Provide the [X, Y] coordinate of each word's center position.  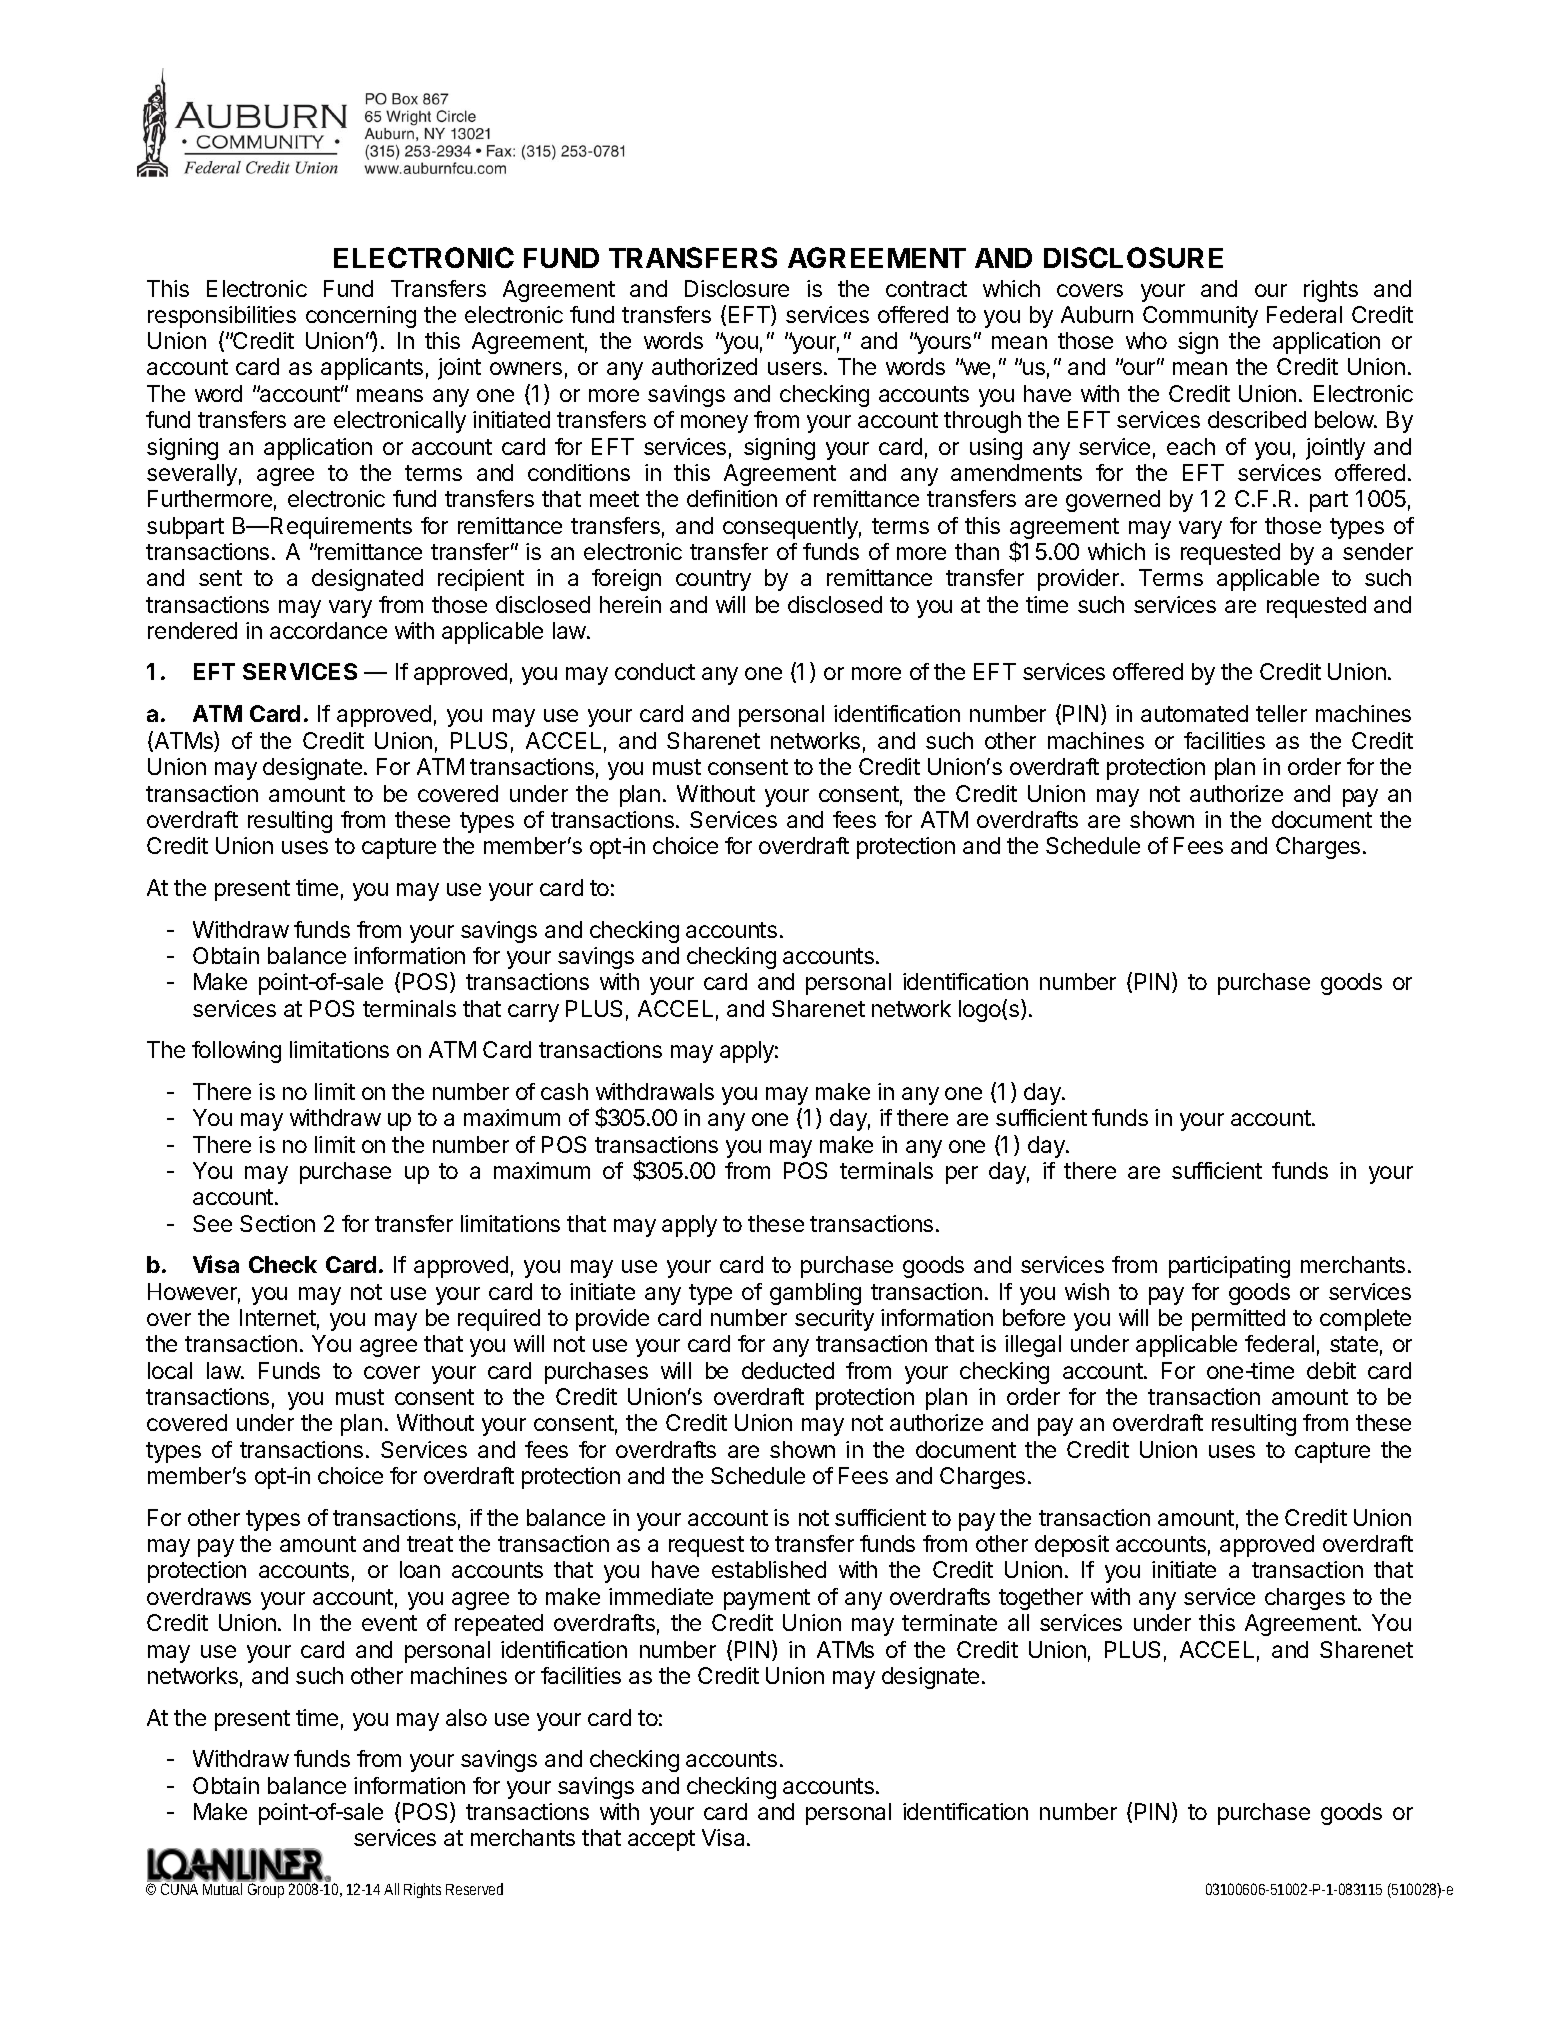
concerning [361, 317]
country [713, 580]
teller [1281, 713]
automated [1194, 713]
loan [420, 1569]
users [795, 368]
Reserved [474, 1889]
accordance [328, 630]
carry [533, 1013]
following [236, 1052]
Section [277, 1223]
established [769, 1569]
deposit [1072, 1546]
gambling [815, 1294]
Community [1200, 317]
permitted [1238, 1320]
